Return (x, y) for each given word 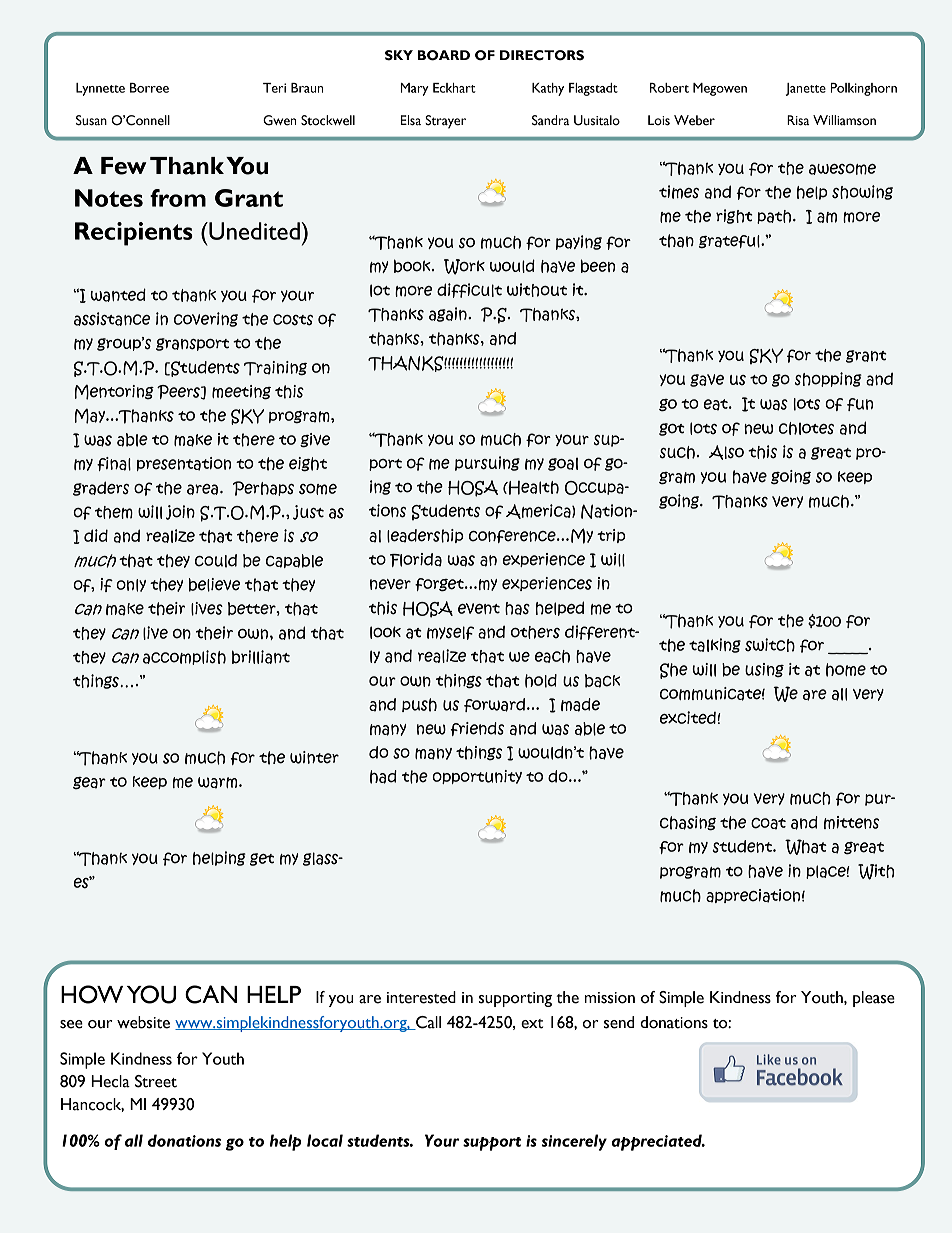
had (383, 777)
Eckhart (454, 88)
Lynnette (100, 89)
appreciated (658, 1142)
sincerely (574, 1142)
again (449, 314)
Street (156, 1081)
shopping (828, 379)
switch (770, 645)
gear (89, 783)
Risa (798, 120)
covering (206, 319)
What (806, 847)
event (479, 608)
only (131, 585)
